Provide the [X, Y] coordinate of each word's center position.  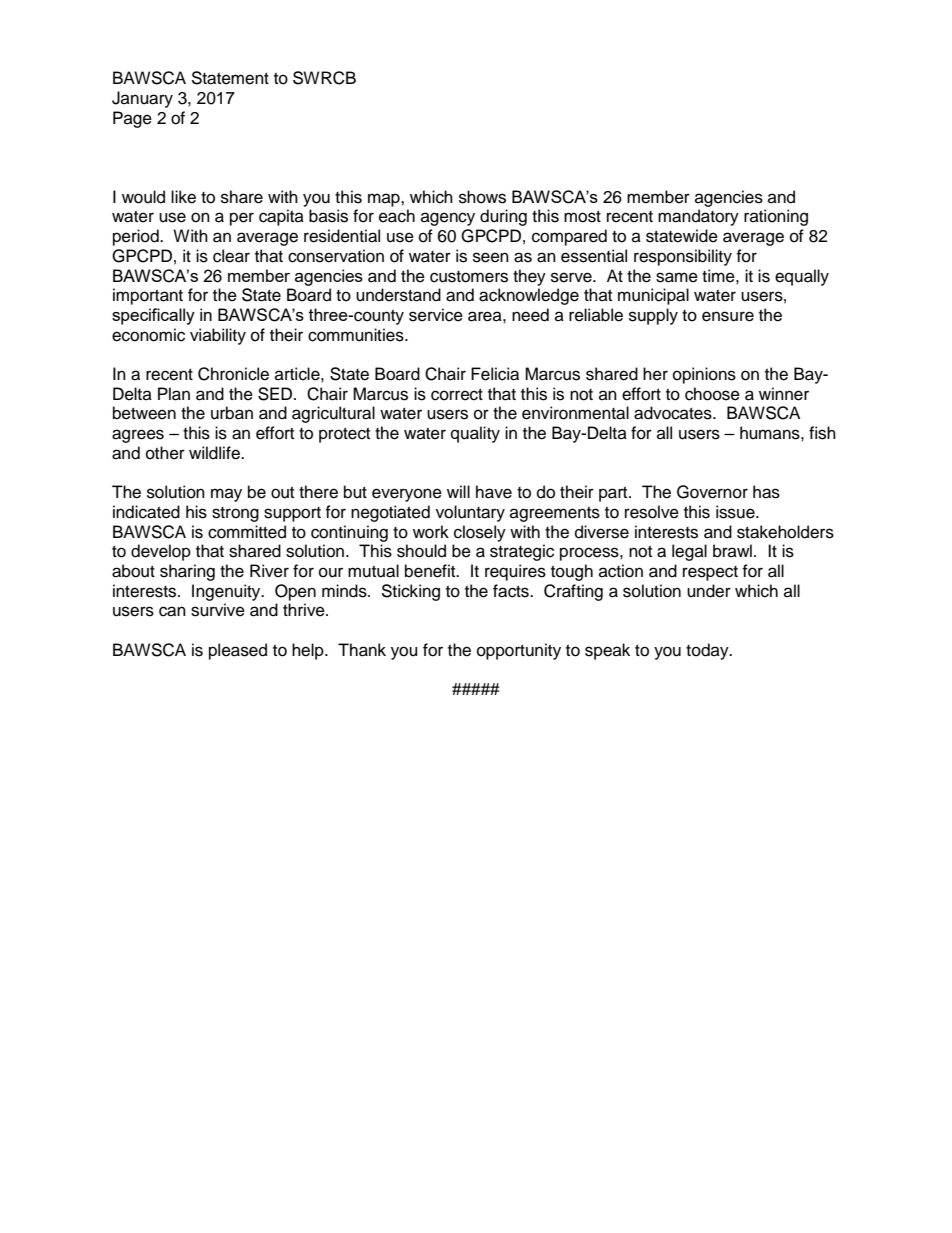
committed [247, 532]
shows [482, 197]
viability [218, 336]
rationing [776, 217]
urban [232, 413]
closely [480, 533]
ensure [728, 316]
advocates [674, 413]
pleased [238, 651]
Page [132, 119]
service [436, 315]
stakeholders [785, 532]
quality [475, 434]
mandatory [698, 217]
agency [448, 219]
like [183, 197]
